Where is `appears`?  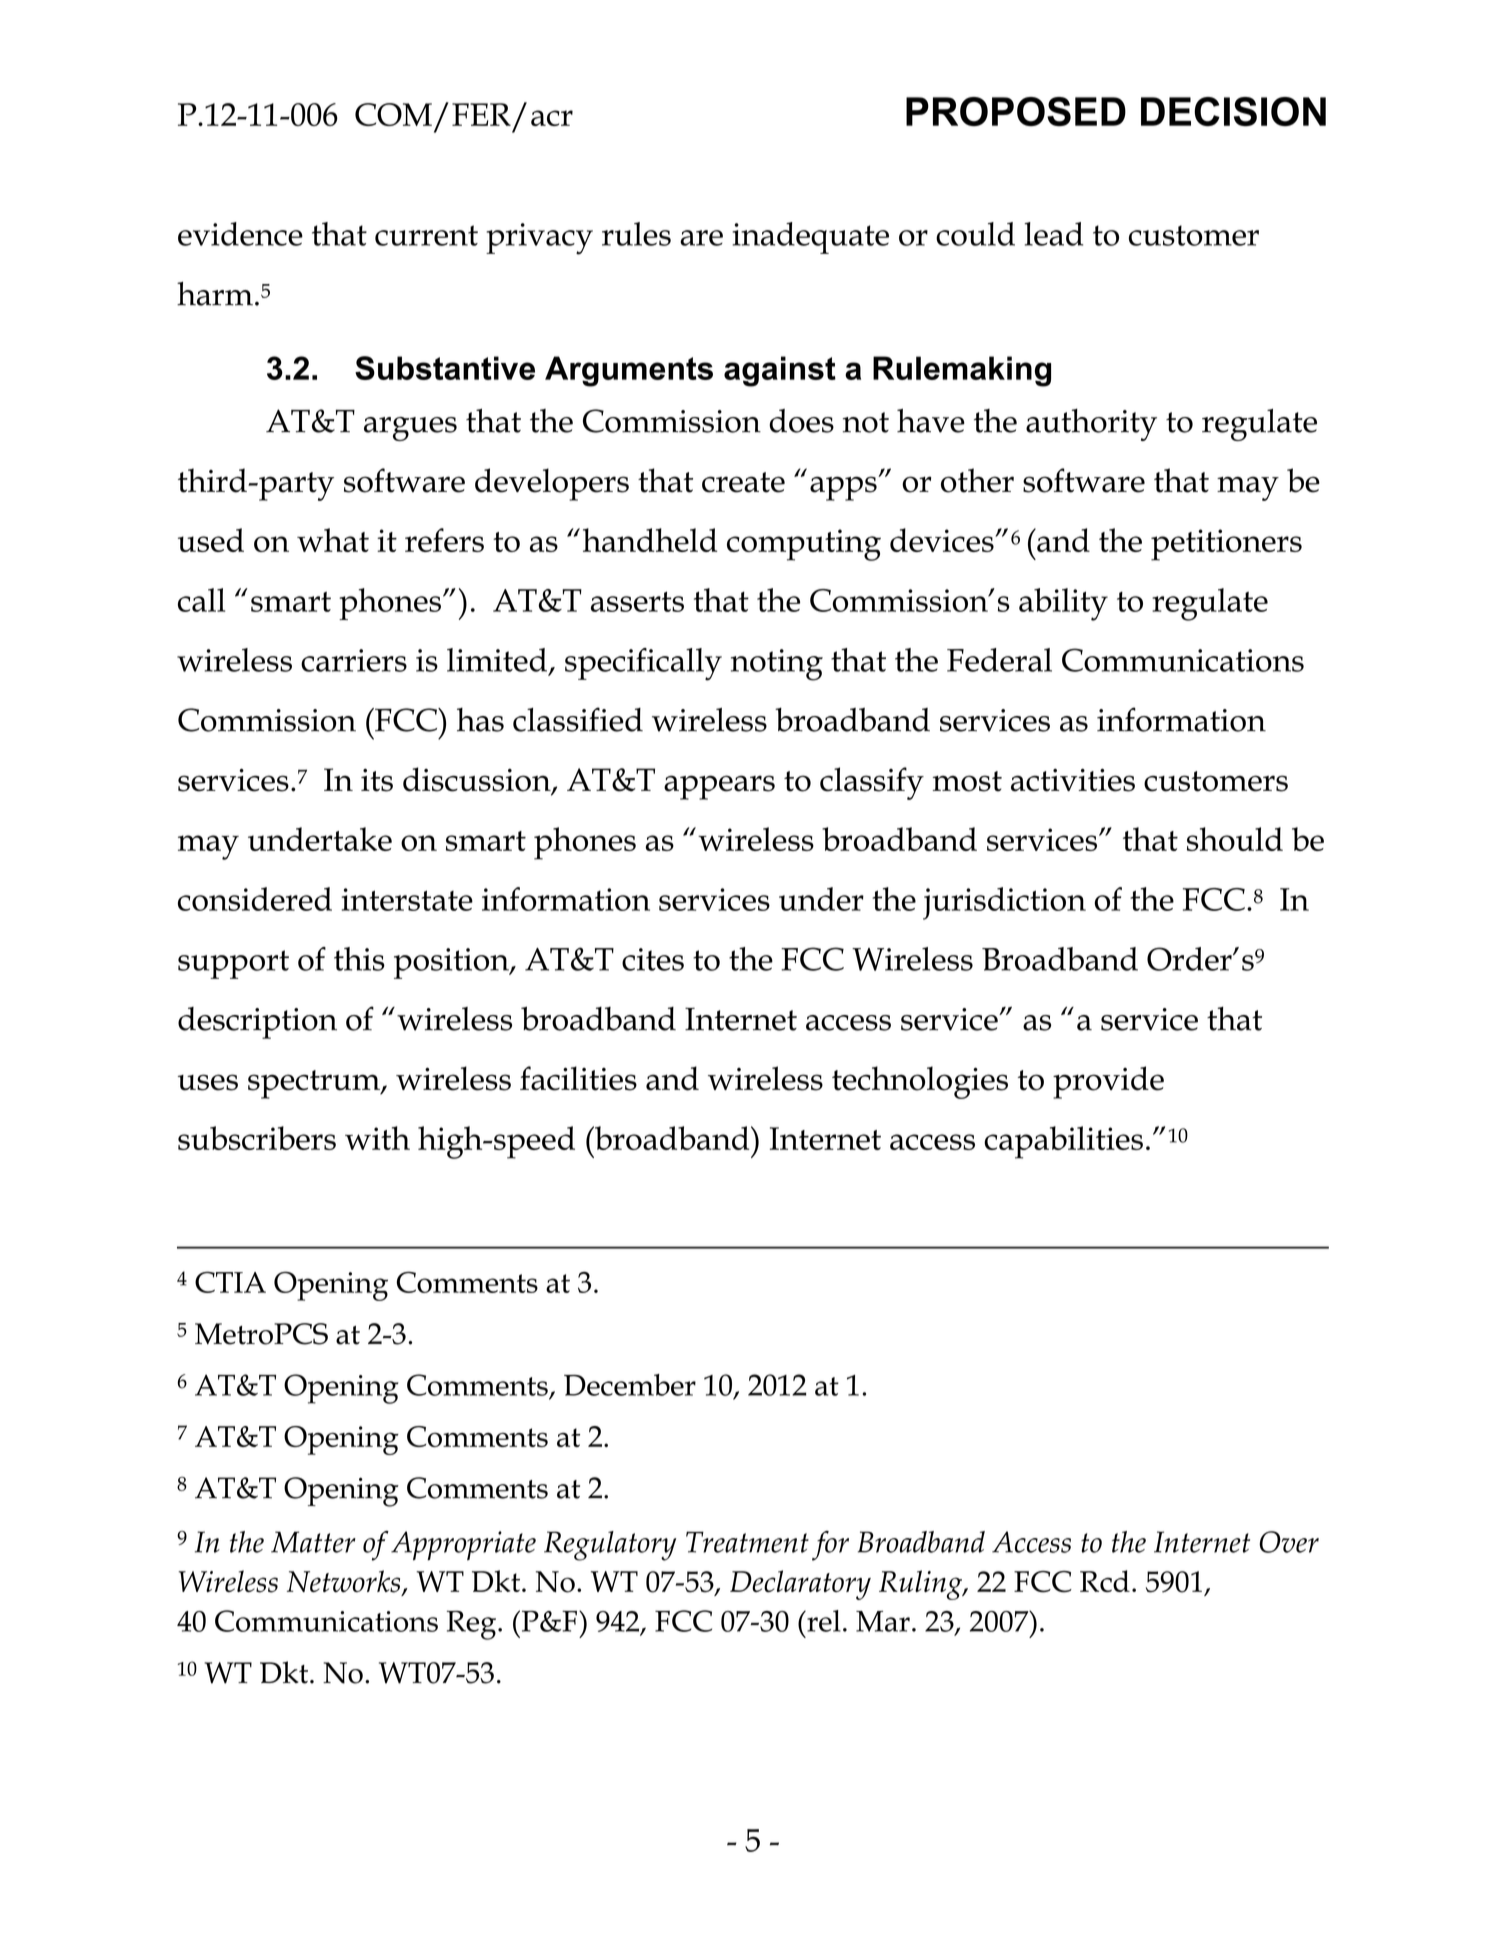 appears is located at coordinates (719, 787).
